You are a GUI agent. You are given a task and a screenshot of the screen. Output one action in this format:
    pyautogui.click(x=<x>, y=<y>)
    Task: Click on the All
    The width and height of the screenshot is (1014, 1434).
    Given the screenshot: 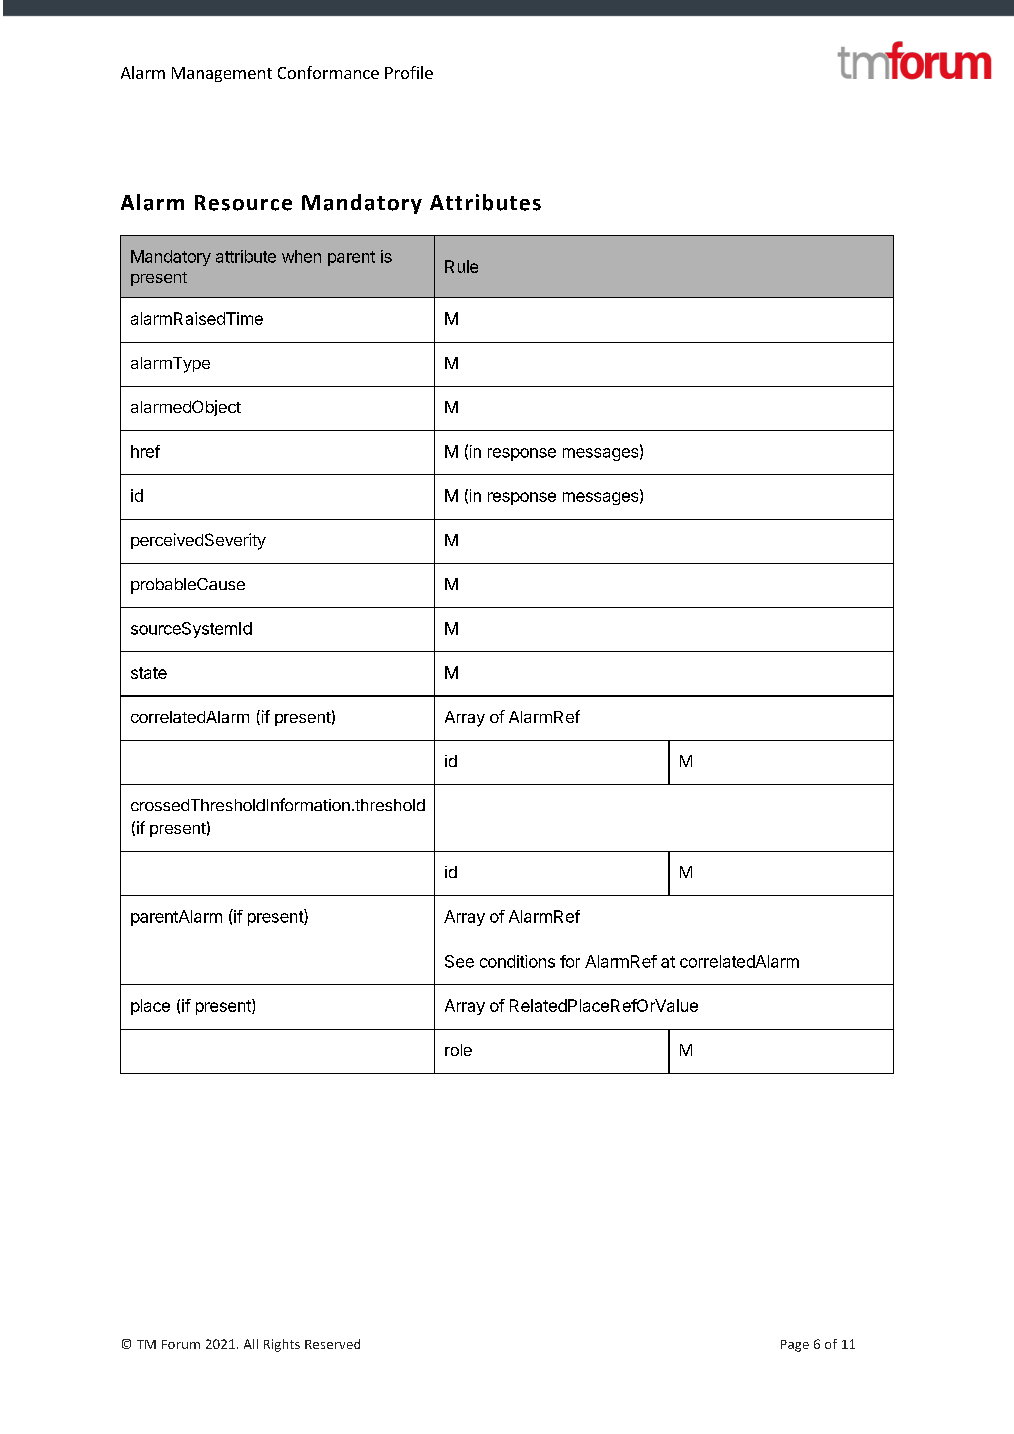 What is the action you would take?
    pyautogui.click(x=251, y=1344)
